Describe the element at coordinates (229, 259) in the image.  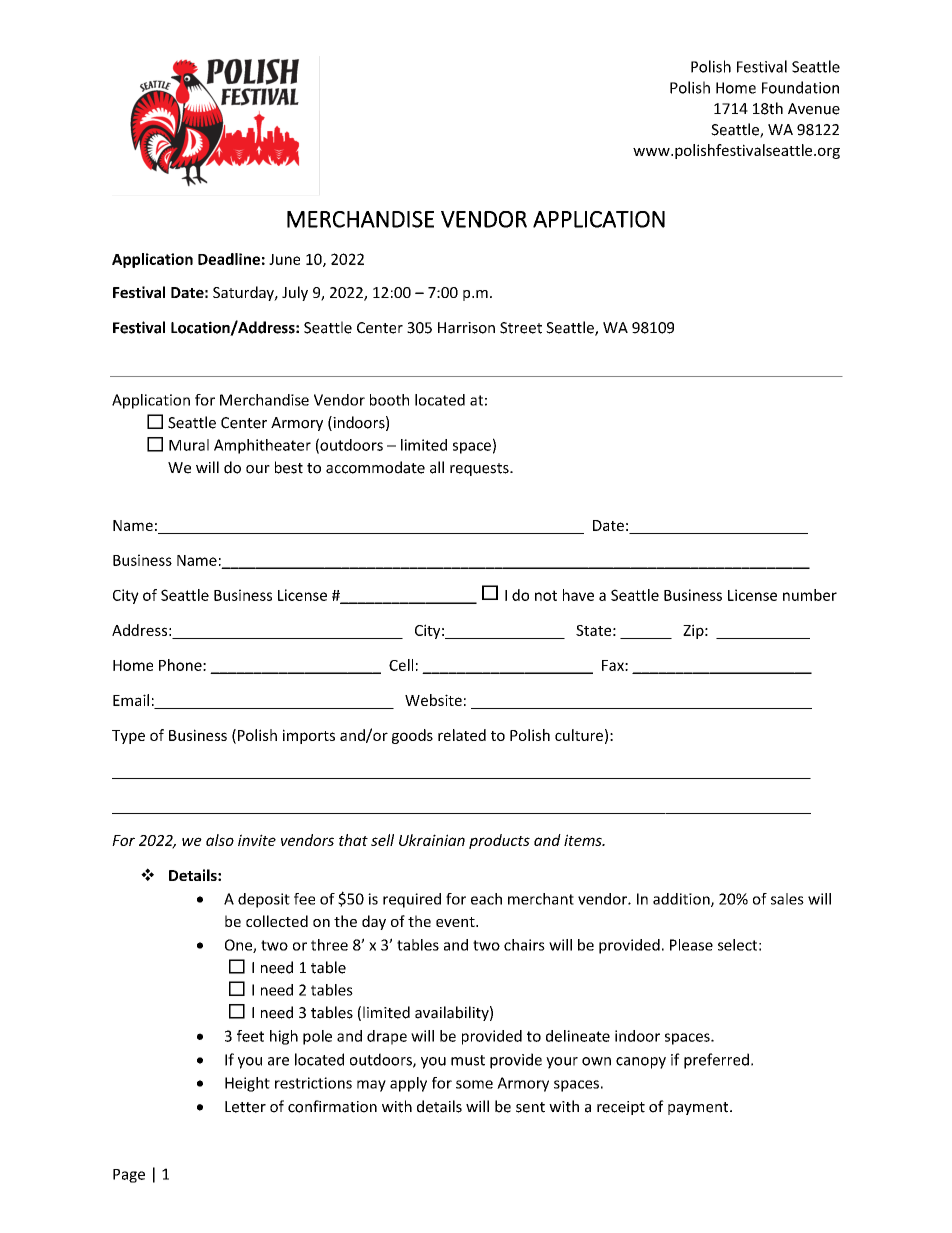
I see `Deadline` at that location.
